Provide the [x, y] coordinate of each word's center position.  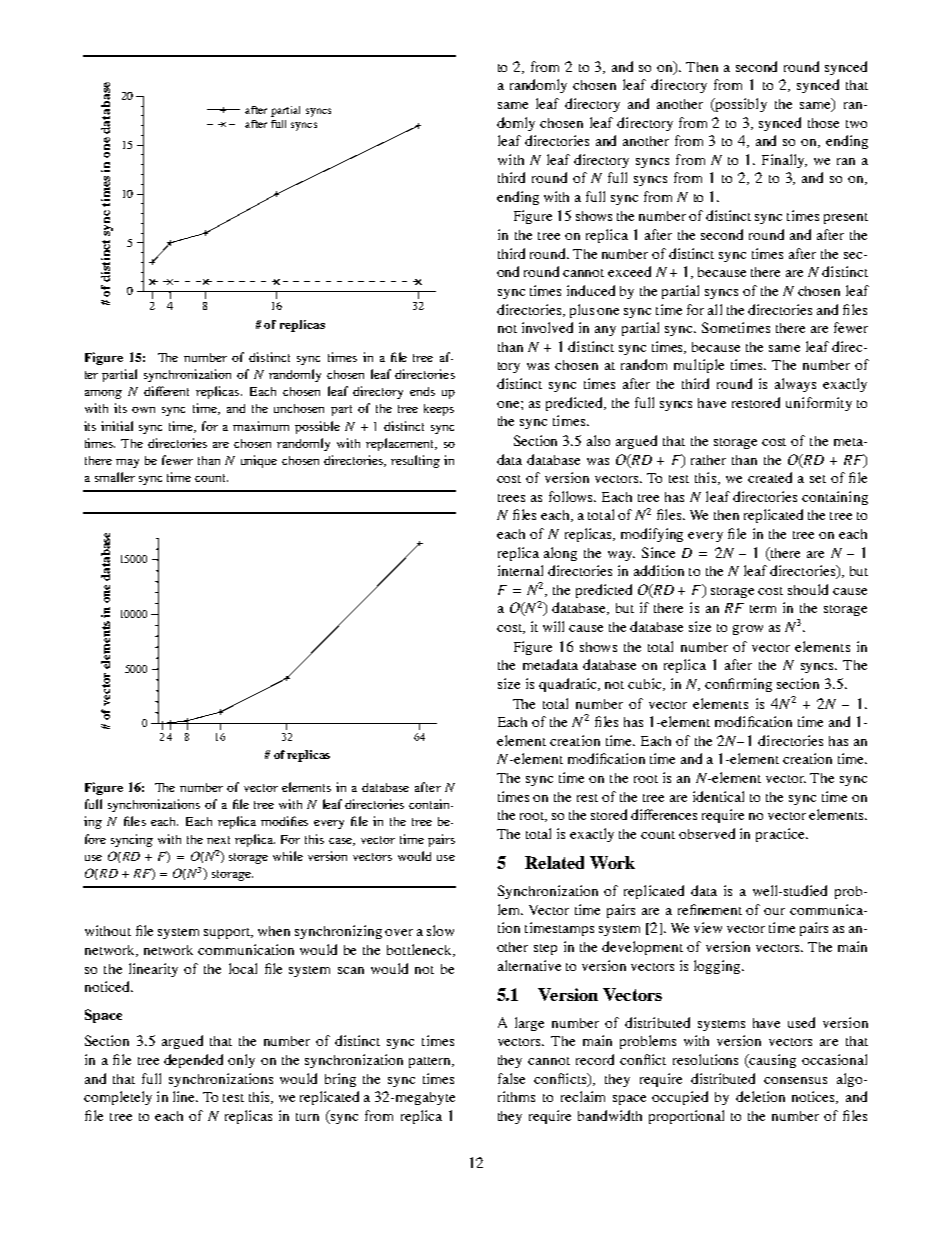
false [511, 1078]
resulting [415, 461]
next [218, 840]
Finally [784, 161]
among [103, 394]
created [770, 477]
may [127, 463]
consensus [795, 1080]
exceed [629, 271]
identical [718, 796]
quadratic [569, 685]
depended [193, 1061]
